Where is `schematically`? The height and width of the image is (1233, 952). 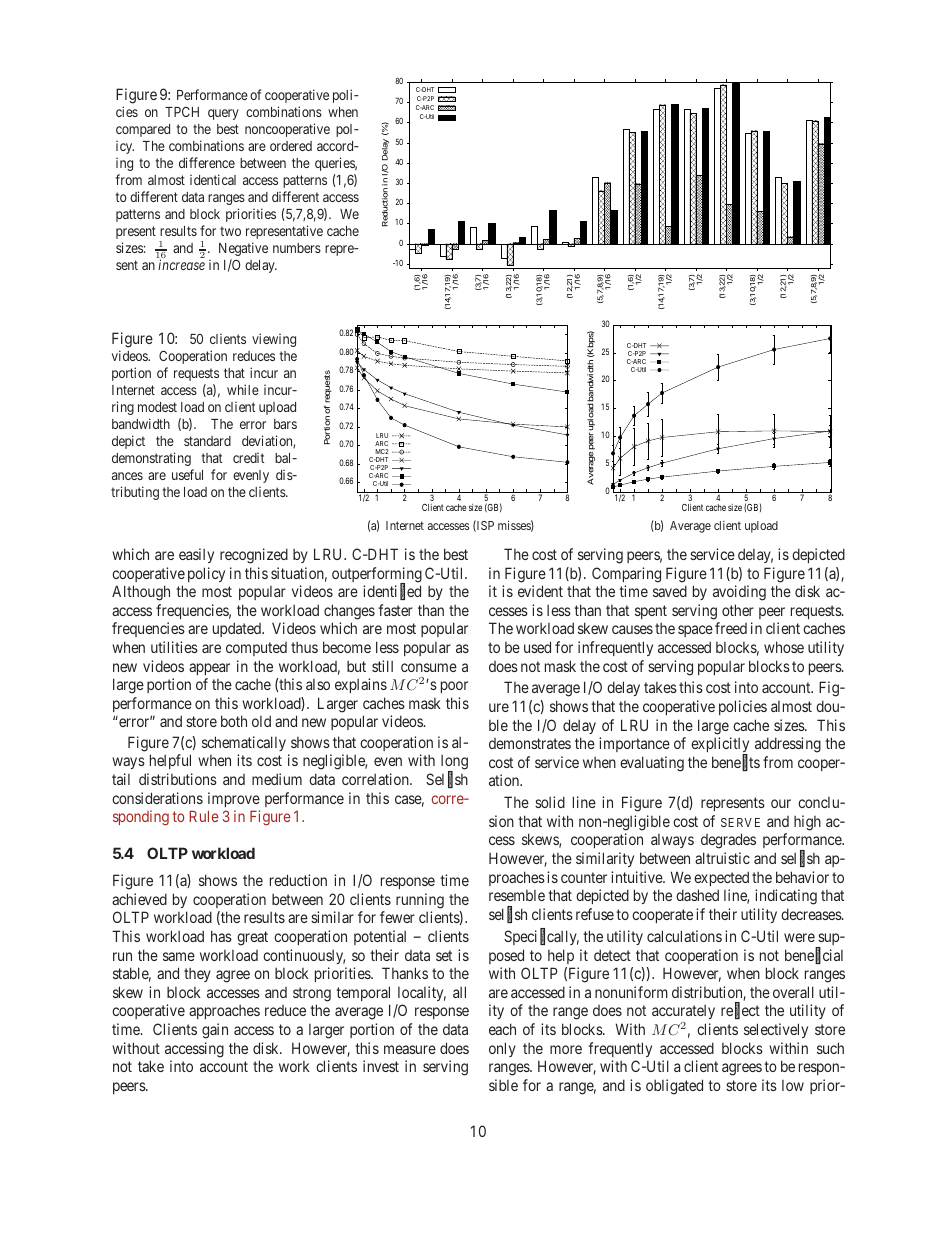 schematically is located at coordinates (244, 743).
